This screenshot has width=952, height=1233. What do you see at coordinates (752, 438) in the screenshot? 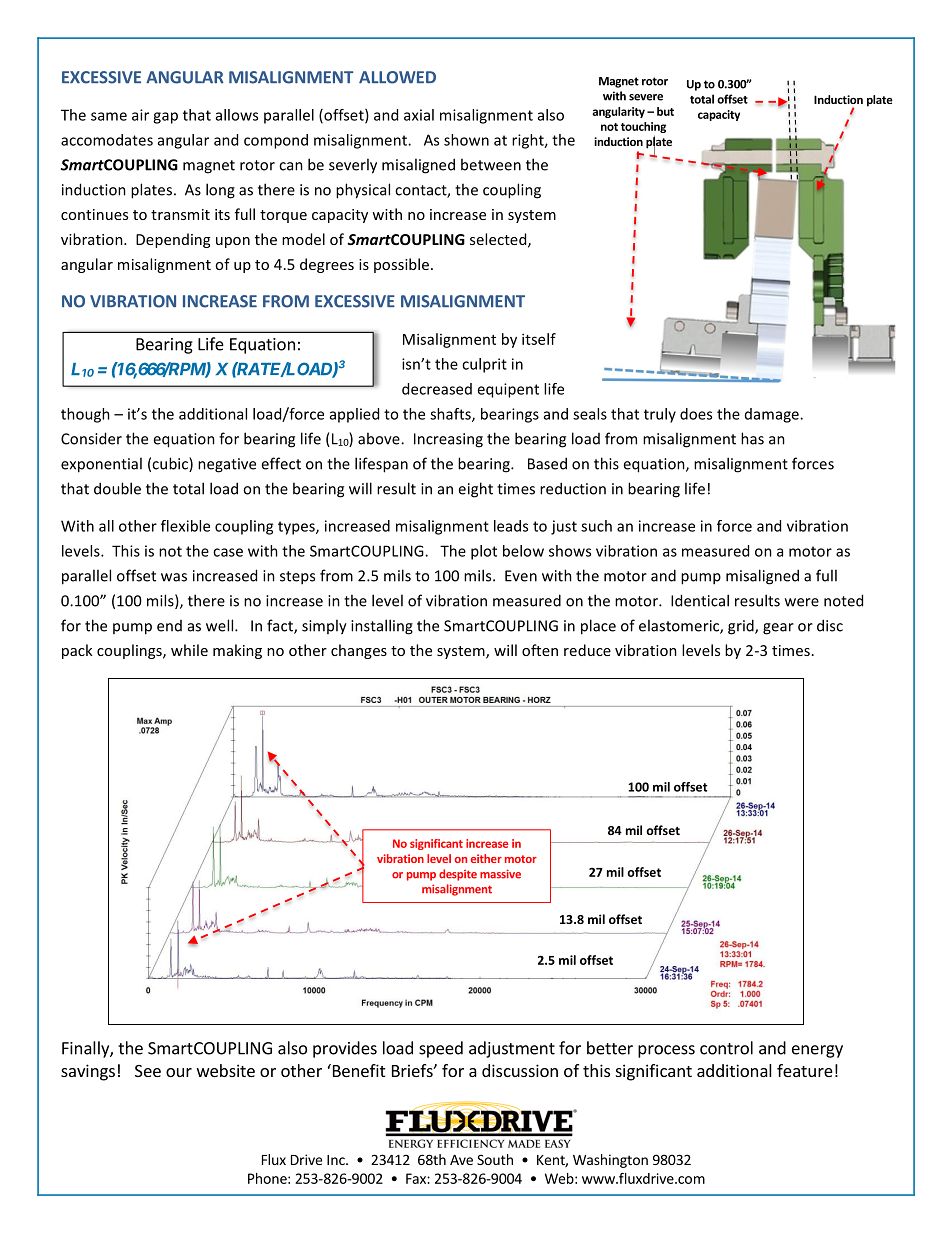
I see `has` at bounding box center [752, 438].
